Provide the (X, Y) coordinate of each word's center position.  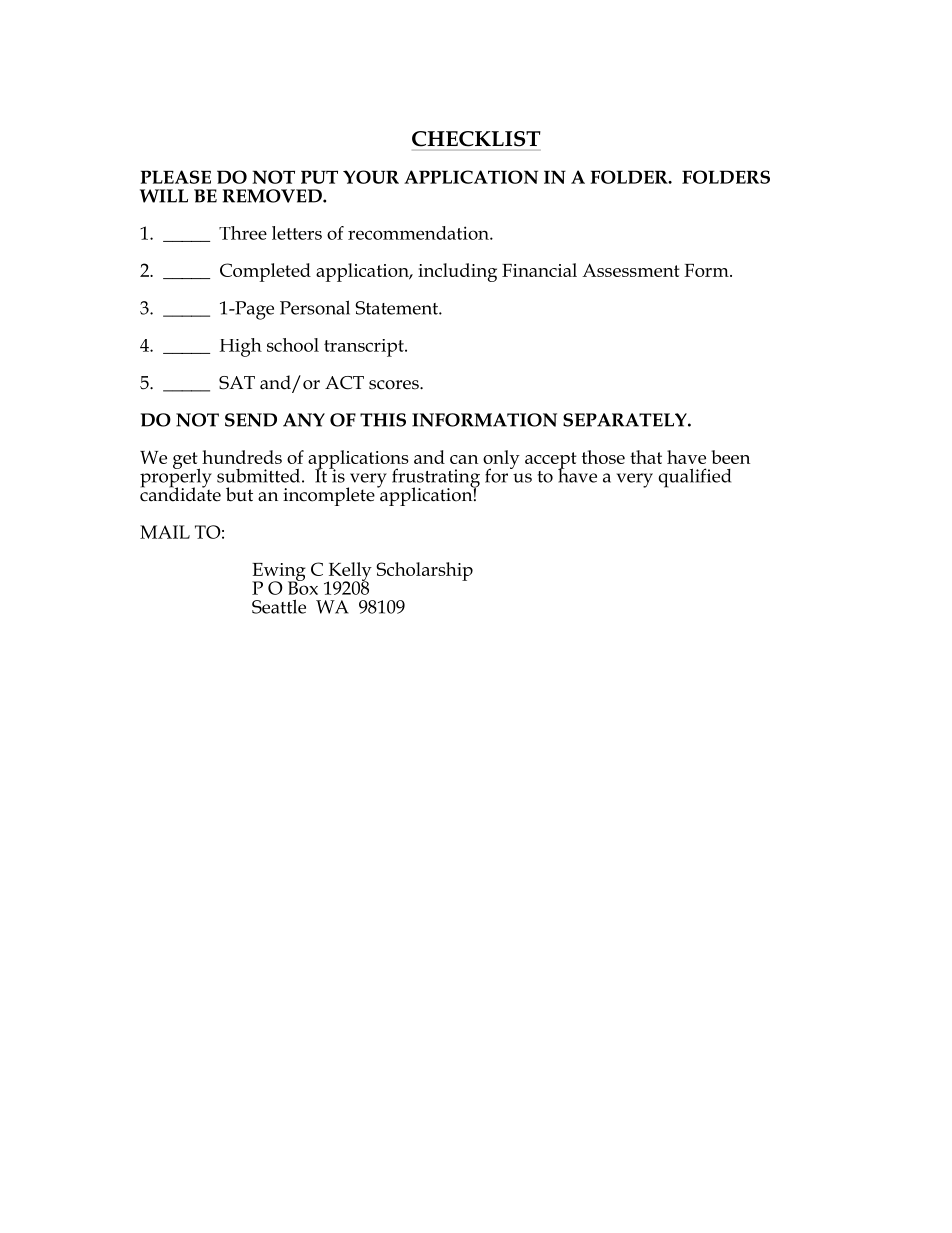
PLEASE (176, 177)
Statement (397, 308)
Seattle (279, 606)
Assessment (631, 270)
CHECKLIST (476, 139)
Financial (539, 270)
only (501, 460)
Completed (265, 272)
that (646, 457)
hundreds (242, 457)
